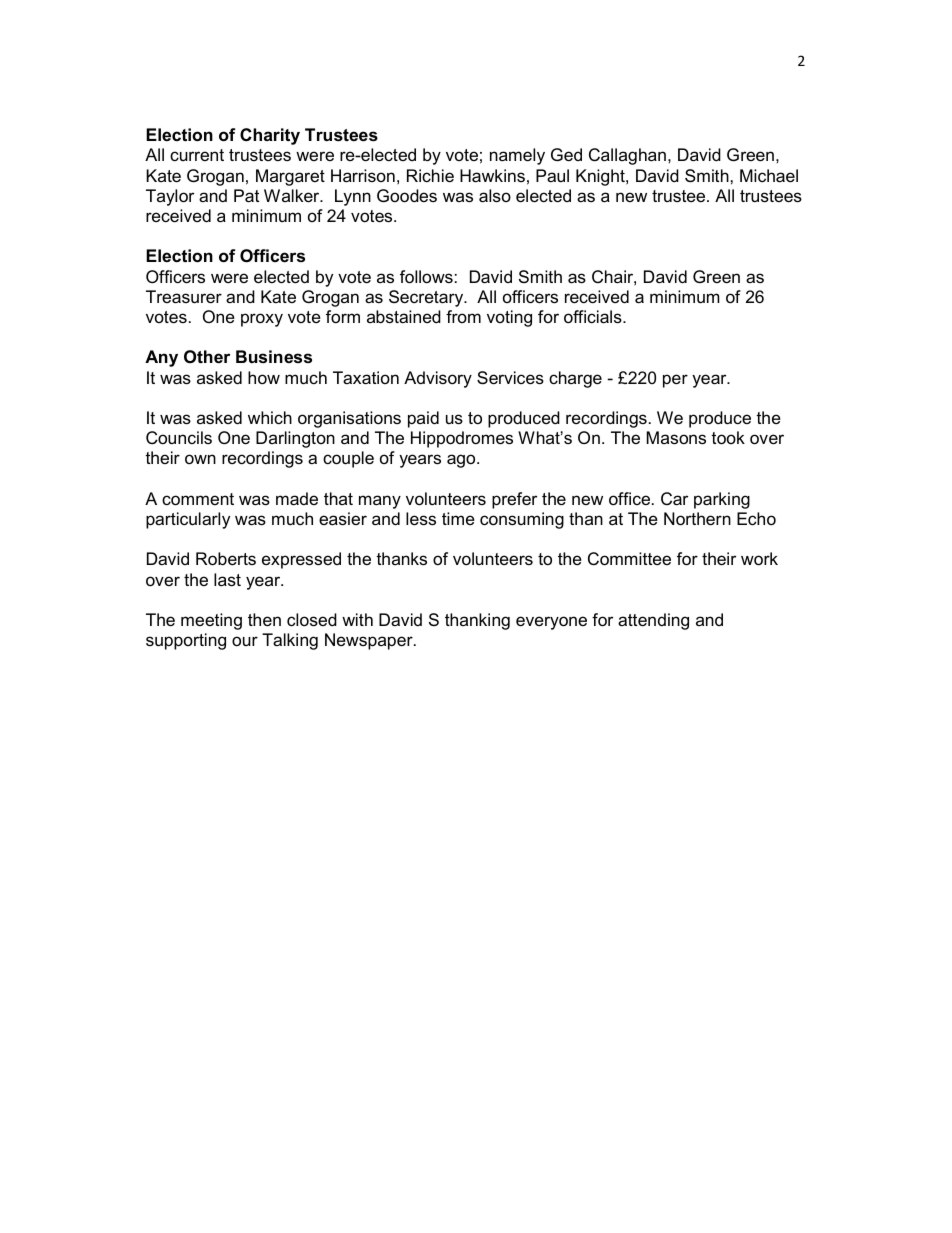 Image resolution: width=952 pixels, height=1233 pixels. Describe the element at coordinates (198, 499) in the screenshot. I see `comment` at that location.
